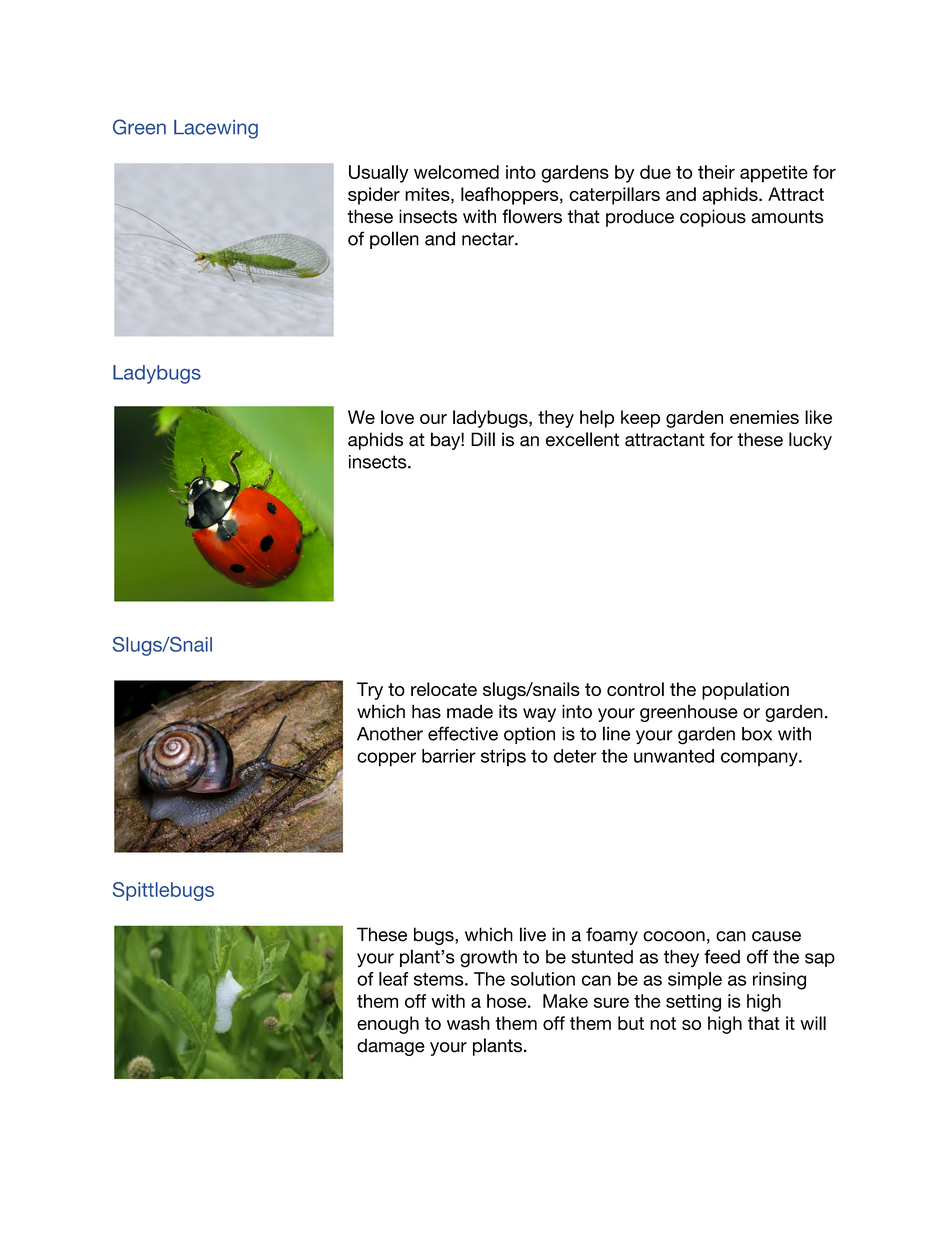 The width and height of the document is (952, 1233). Describe the element at coordinates (810, 441) in the document. I see `lucky` at that location.
